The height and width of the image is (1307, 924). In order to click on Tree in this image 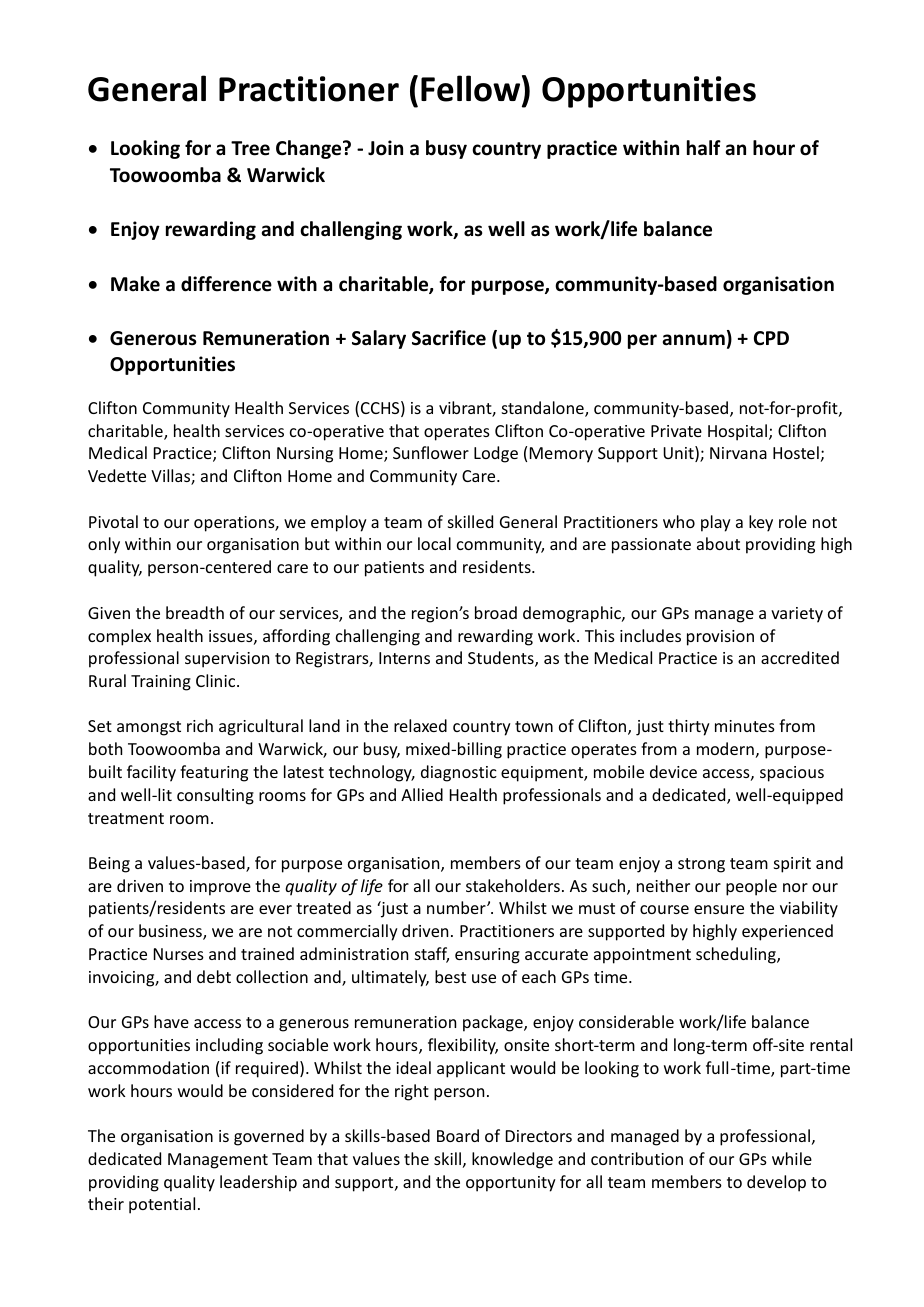, I will do `click(250, 148)`.
